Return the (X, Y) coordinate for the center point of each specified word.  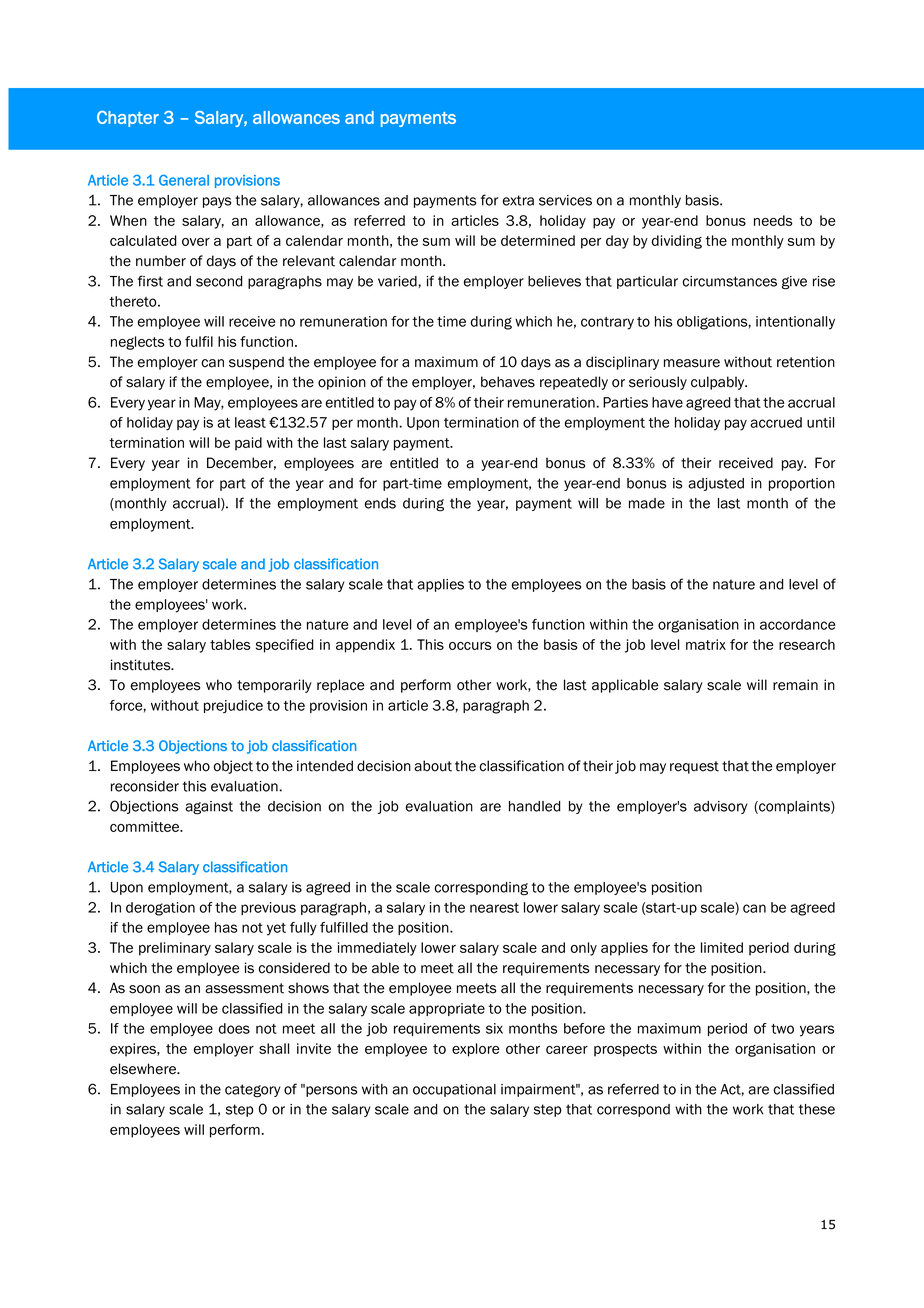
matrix (706, 644)
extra (518, 200)
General (184, 180)
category (253, 1091)
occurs (470, 646)
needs (773, 220)
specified (285, 646)
